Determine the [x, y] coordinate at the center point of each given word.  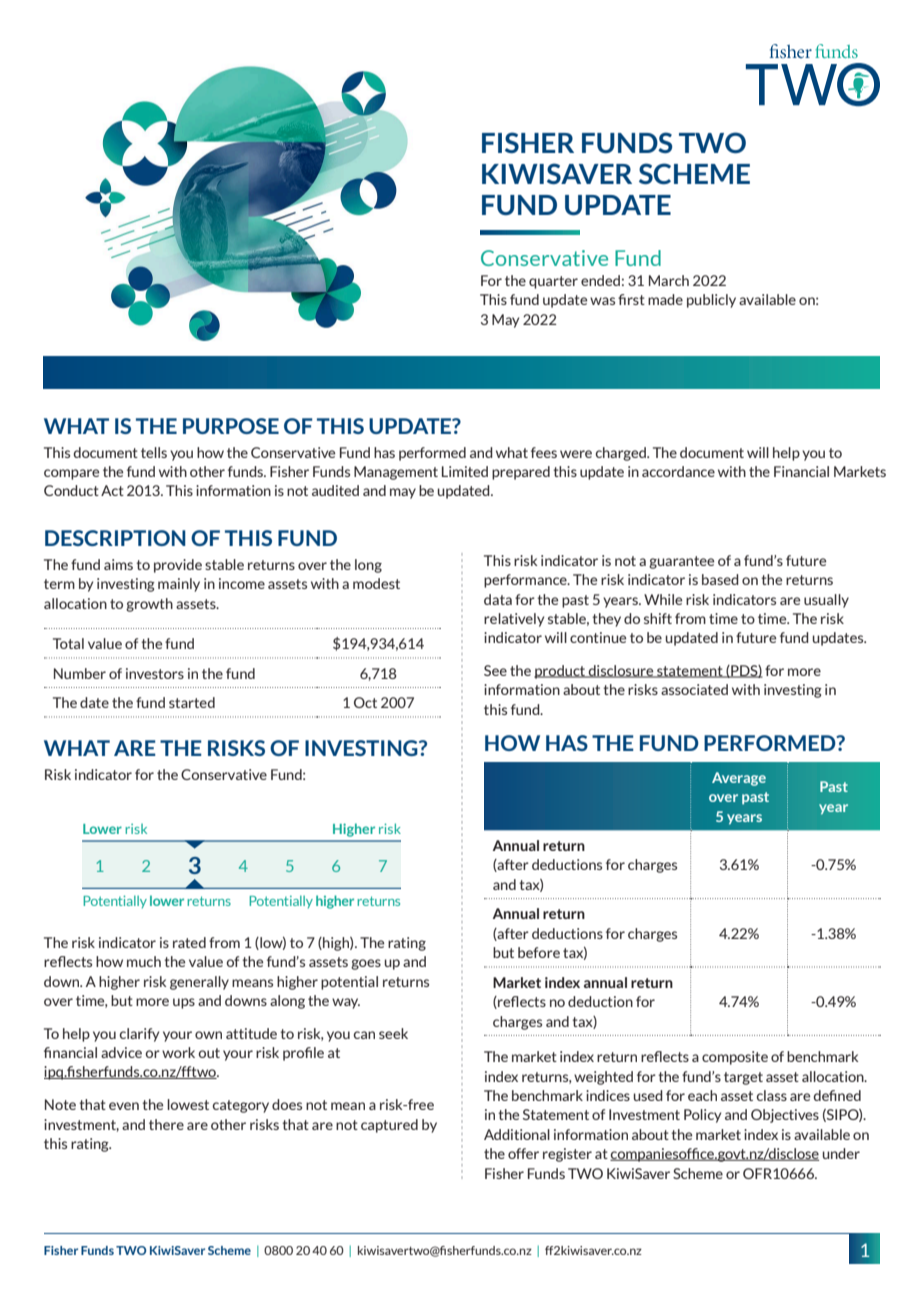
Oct [365, 702]
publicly [711, 301]
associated [694, 689]
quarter [553, 282]
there [166, 1124]
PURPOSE [231, 426]
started [192, 702]
